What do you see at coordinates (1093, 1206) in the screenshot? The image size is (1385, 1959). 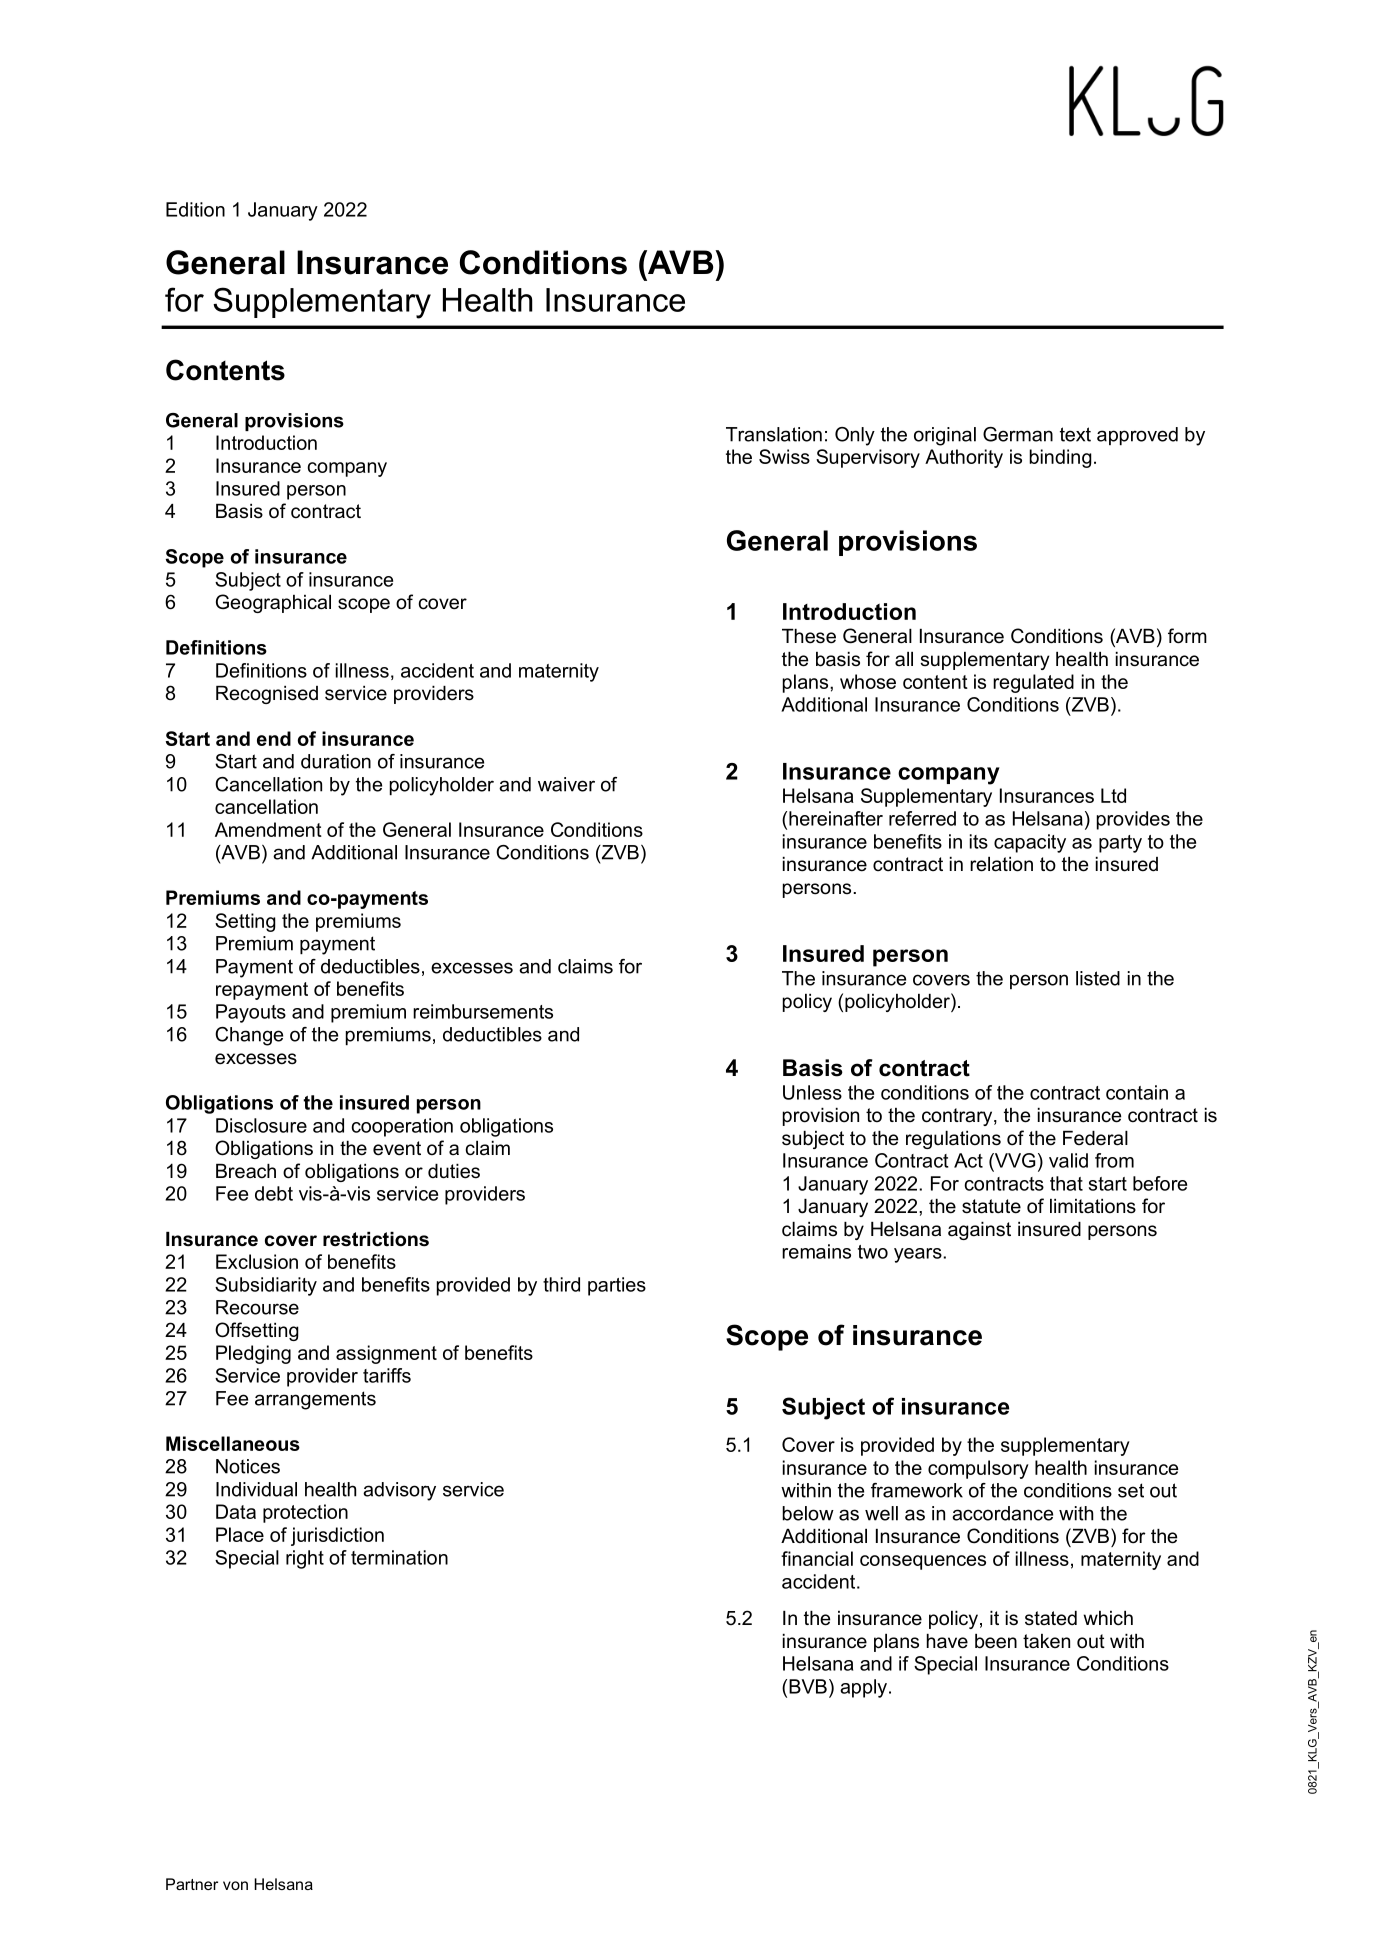 I see `limitations` at bounding box center [1093, 1206].
